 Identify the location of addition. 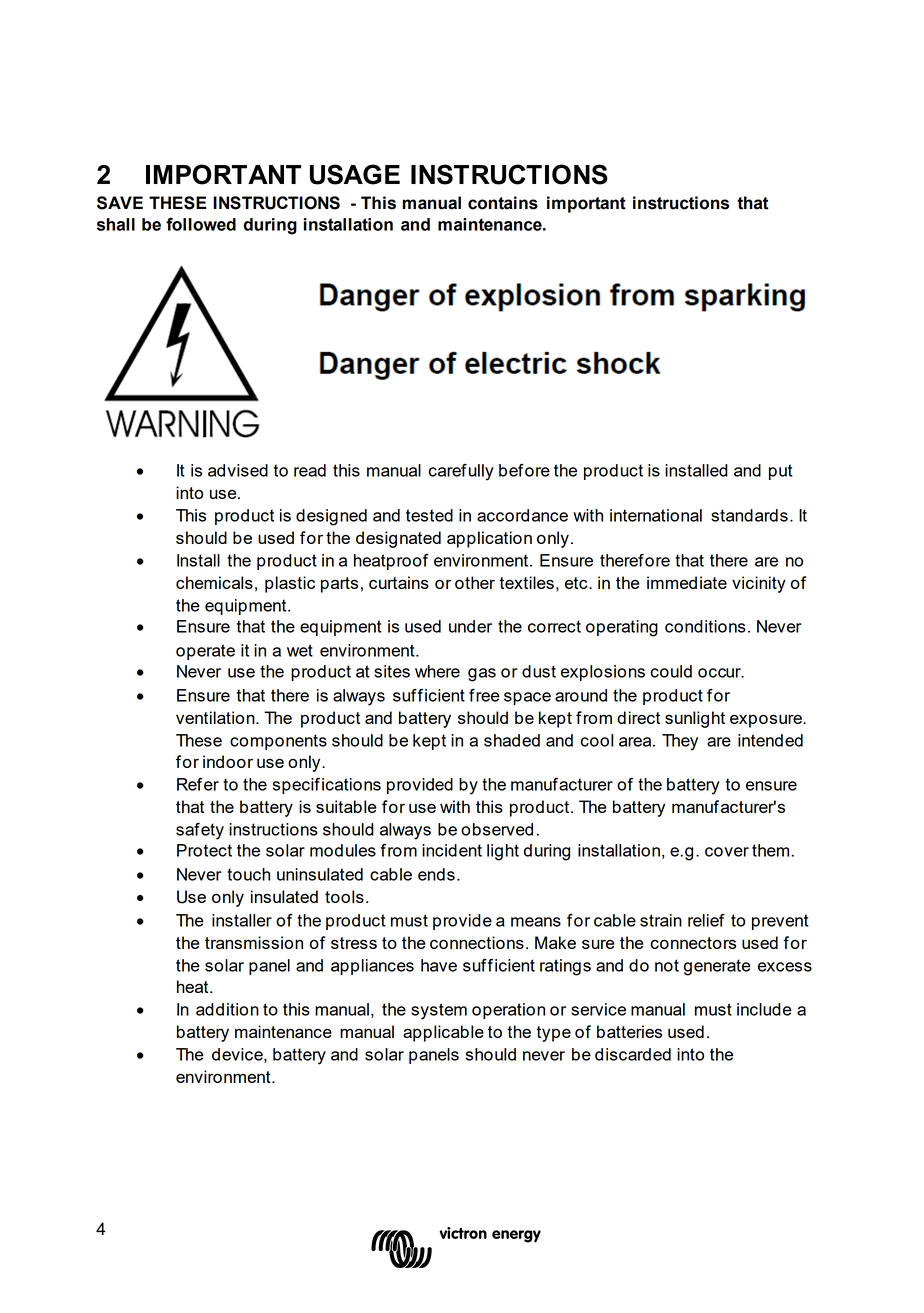
(227, 1009).
